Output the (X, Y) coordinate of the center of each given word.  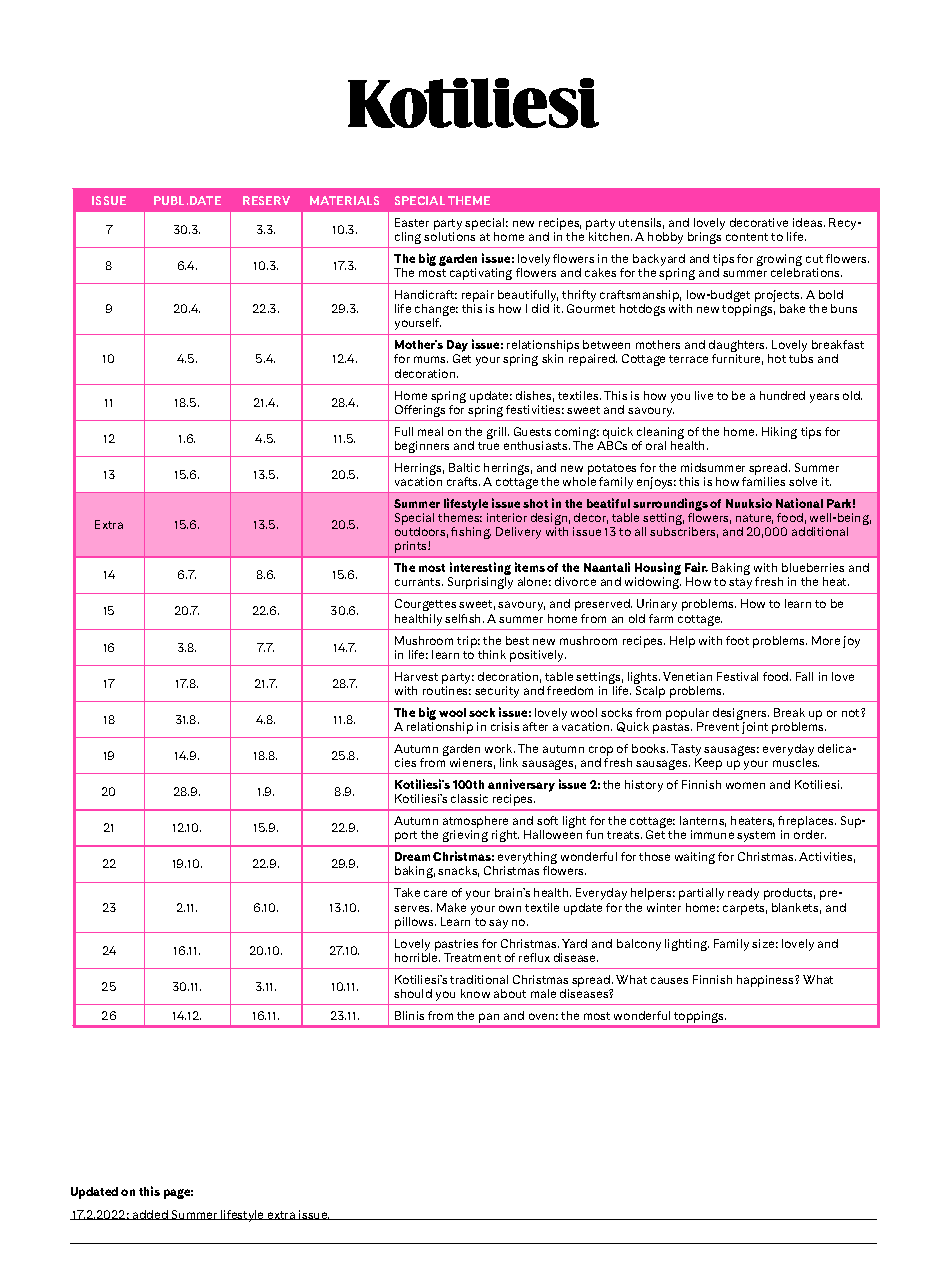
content (747, 237)
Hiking (779, 433)
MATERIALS (344, 200)
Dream (412, 856)
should (413, 993)
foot (737, 640)
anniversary (521, 787)
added (150, 1215)
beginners (422, 447)
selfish (464, 618)
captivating (481, 274)
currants (419, 582)
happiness (766, 981)
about (510, 993)
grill (498, 433)
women (745, 785)
